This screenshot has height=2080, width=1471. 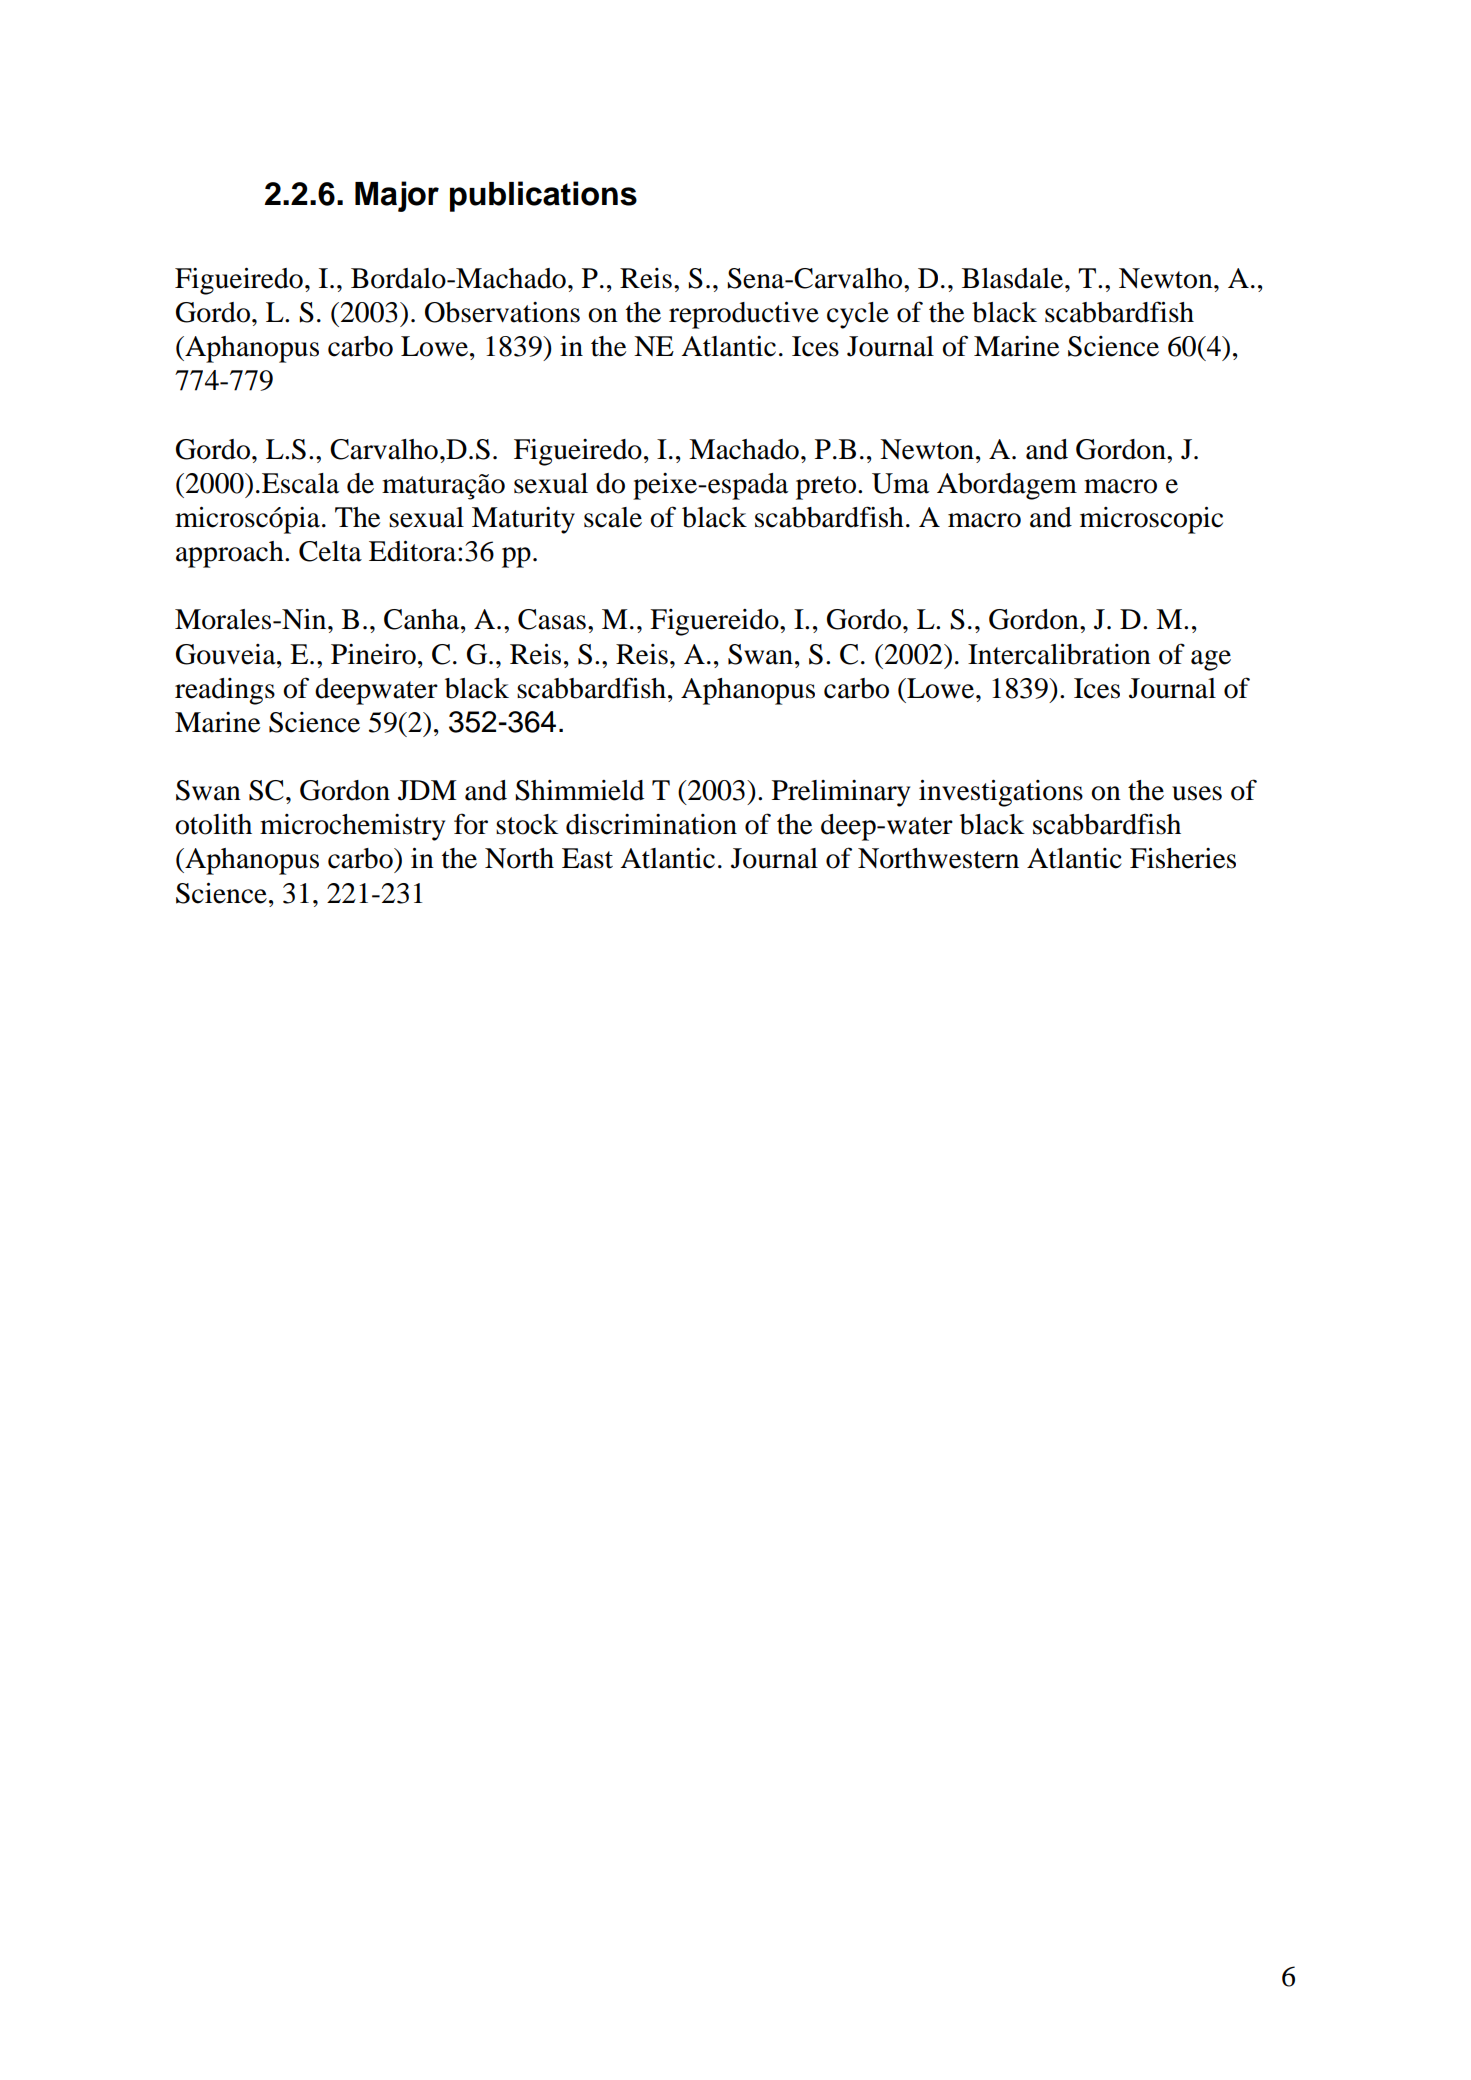 I want to click on readings, so click(x=225, y=691).
